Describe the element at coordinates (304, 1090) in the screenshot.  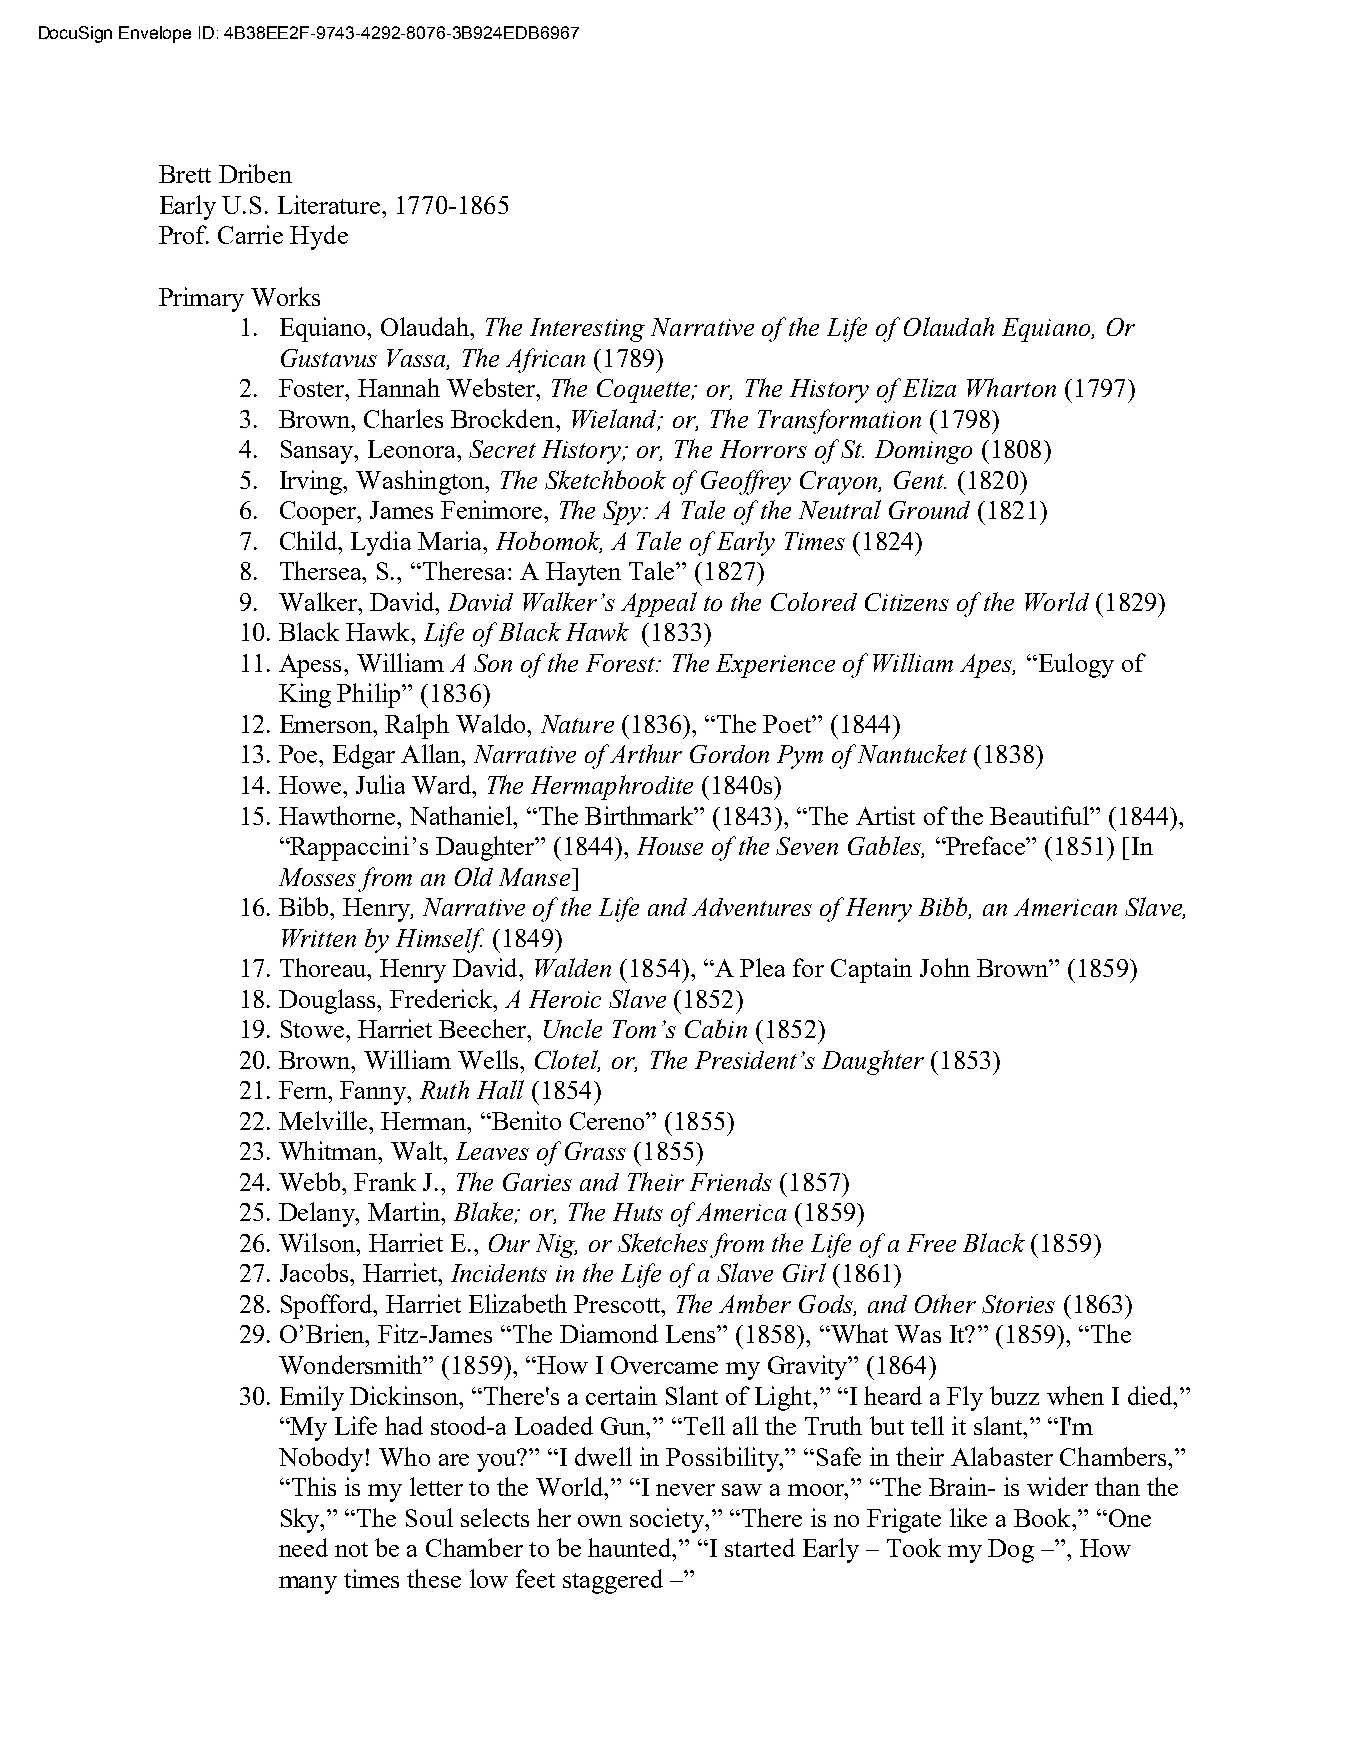
I see `Fern` at that location.
